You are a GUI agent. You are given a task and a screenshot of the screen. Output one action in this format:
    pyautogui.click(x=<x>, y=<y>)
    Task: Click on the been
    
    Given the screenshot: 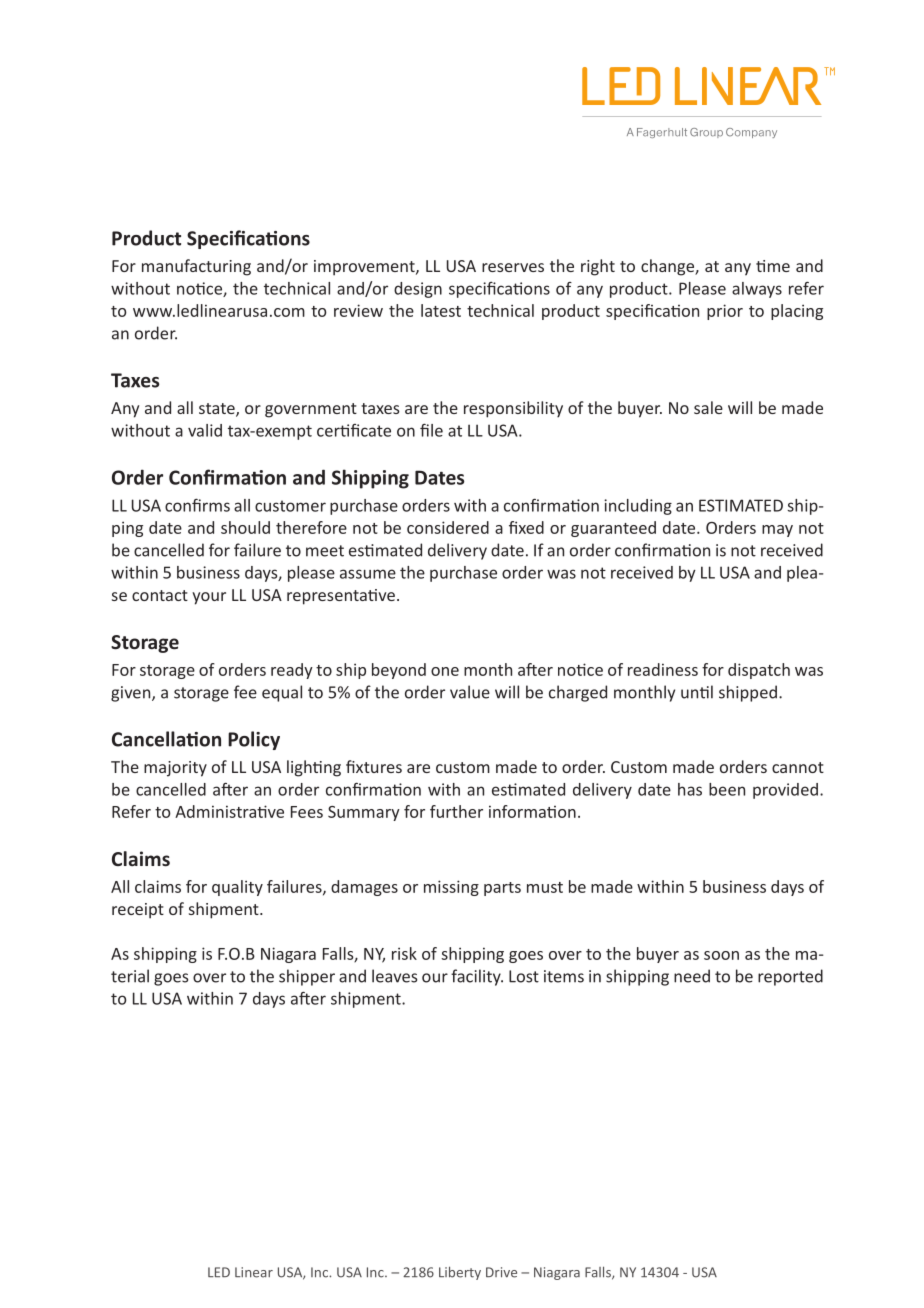 What is the action you would take?
    pyautogui.click(x=727, y=789)
